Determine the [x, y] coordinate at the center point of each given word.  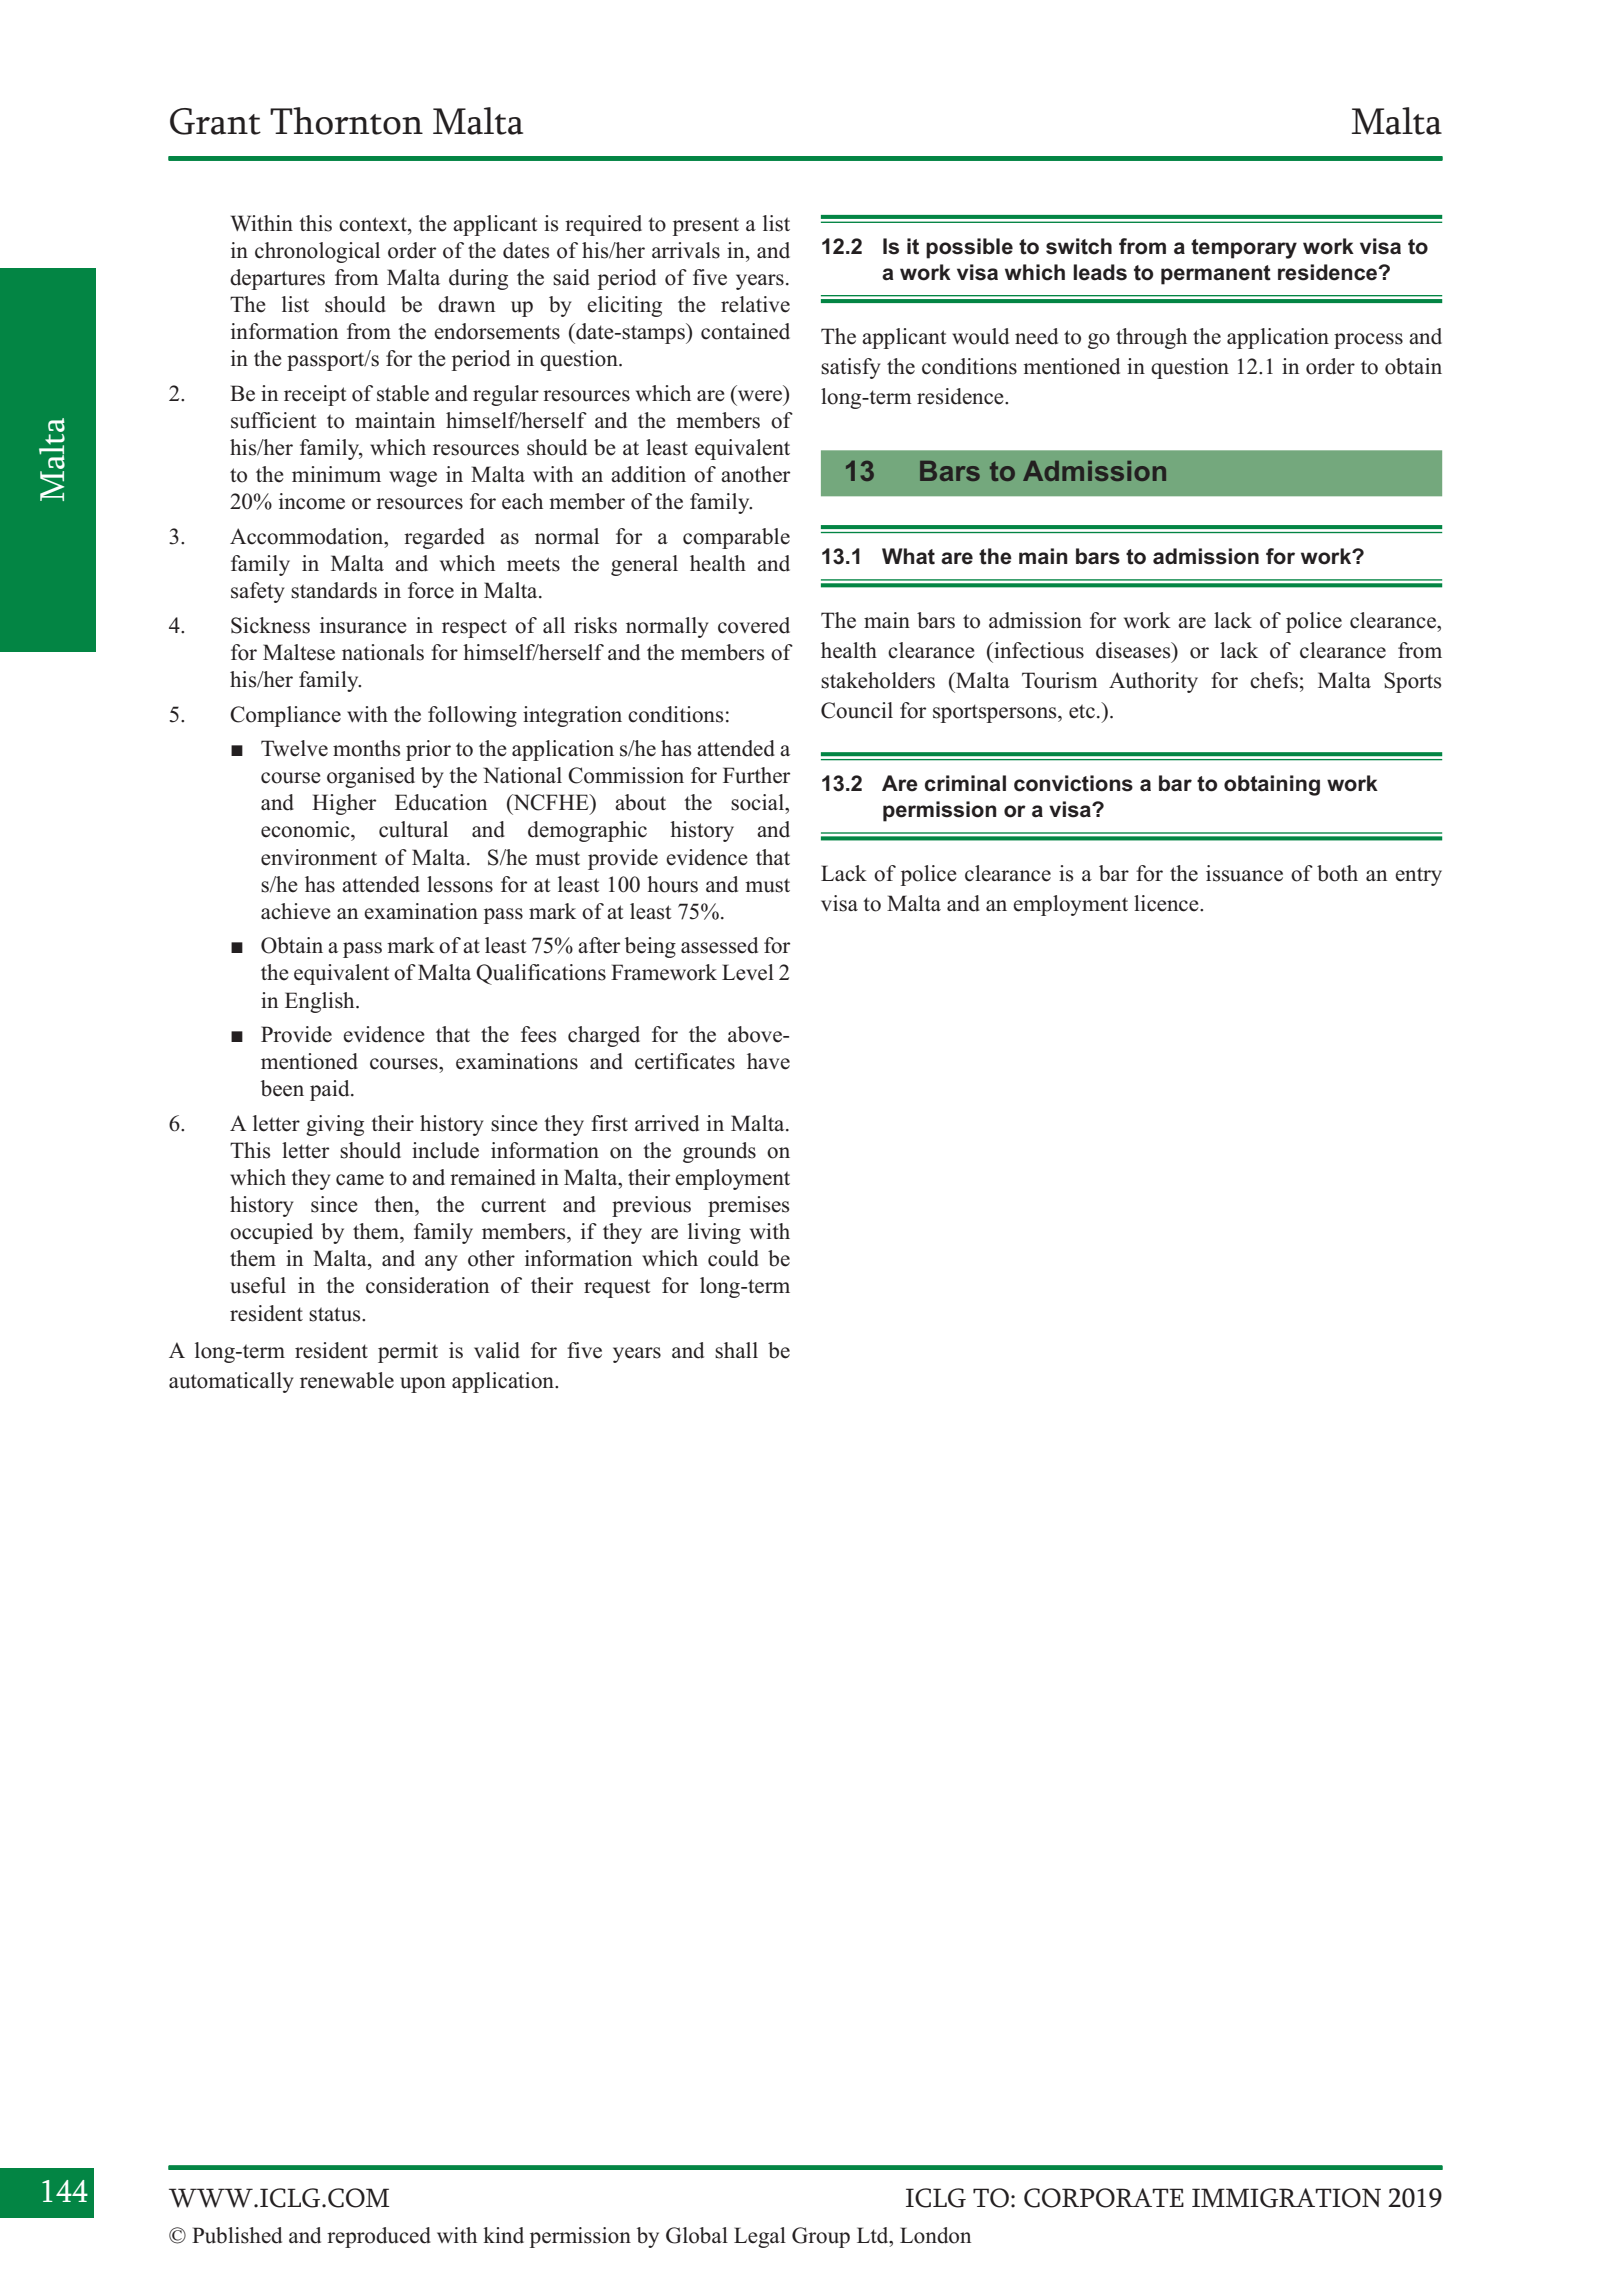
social [758, 802]
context [374, 224]
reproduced [379, 2237]
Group [821, 2237]
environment [319, 857]
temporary [1244, 249]
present [706, 226]
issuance [1244, 873]
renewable [347, 1380]
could [733, 1258]
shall [736, 1350]
